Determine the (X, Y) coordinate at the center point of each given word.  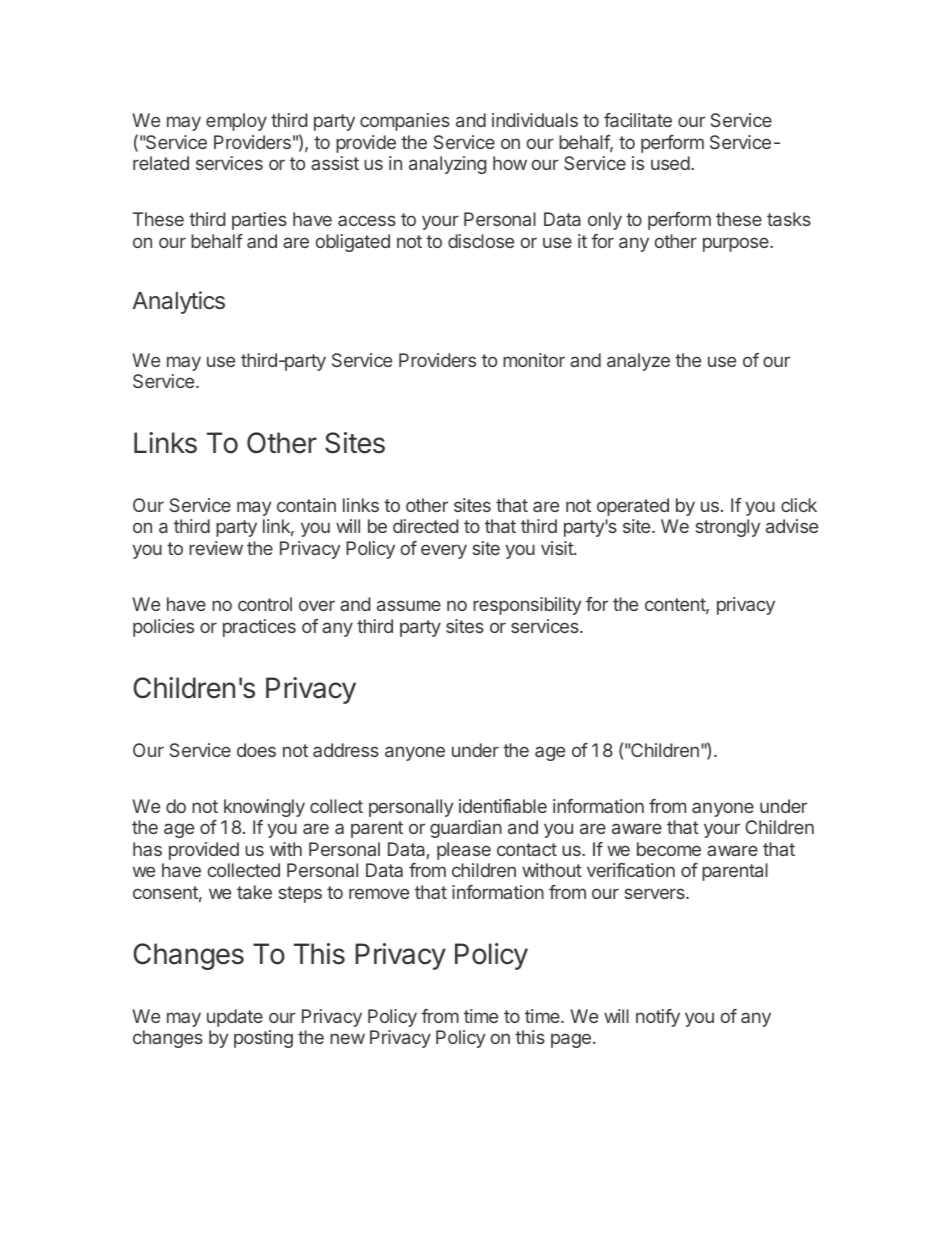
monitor (534, 360)
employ (236, 122)
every (444, 551)
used (670, 163)
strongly (728, 528)
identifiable (503, 806)
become (669, 849)
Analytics (179, 302)
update (235, 1018)
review (216, 548)
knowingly (264, 808)
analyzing (448, 165)
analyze (638, 362)
